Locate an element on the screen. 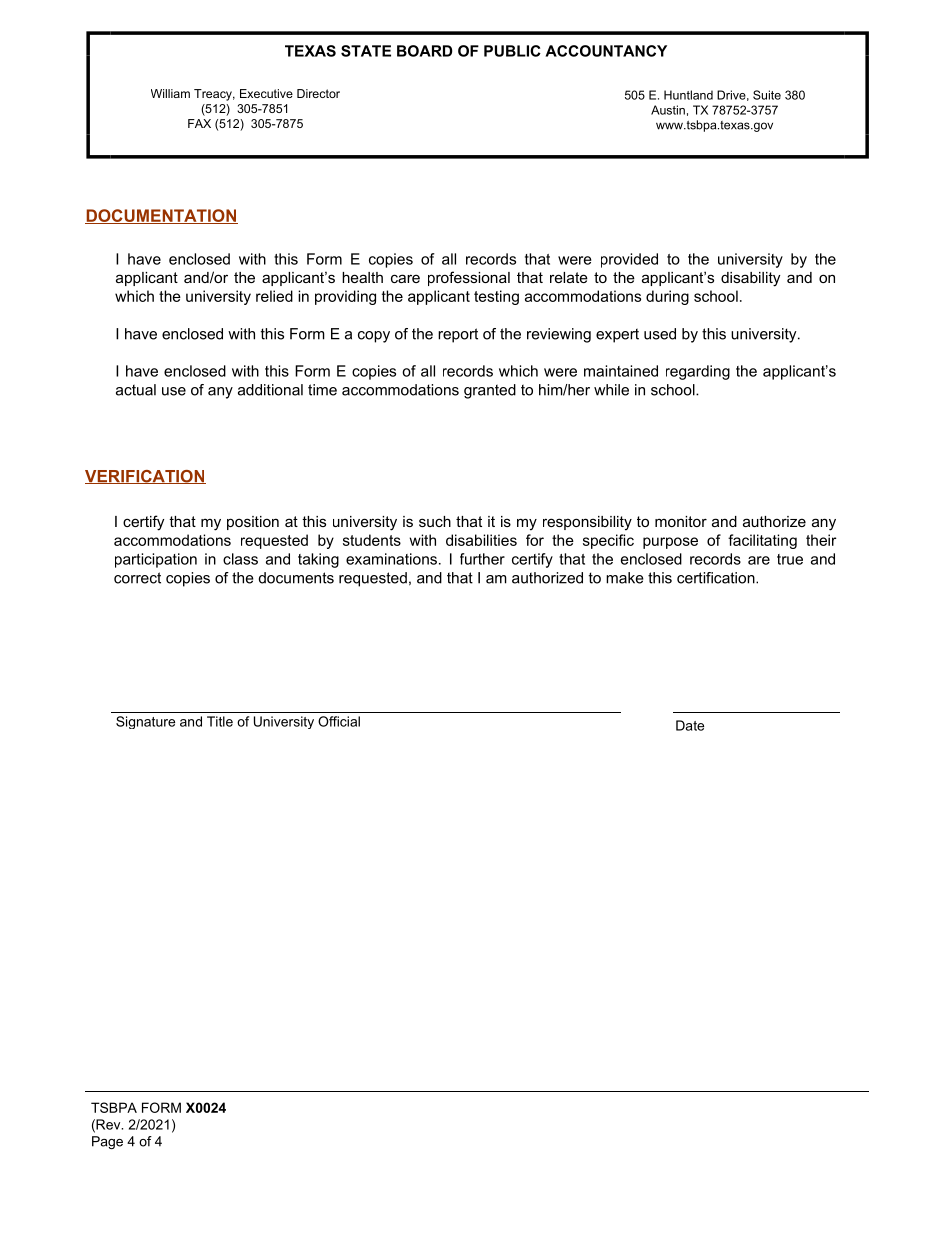 This screenshot has width=952, height=1233. certification is located at coordinates (717, 578).
